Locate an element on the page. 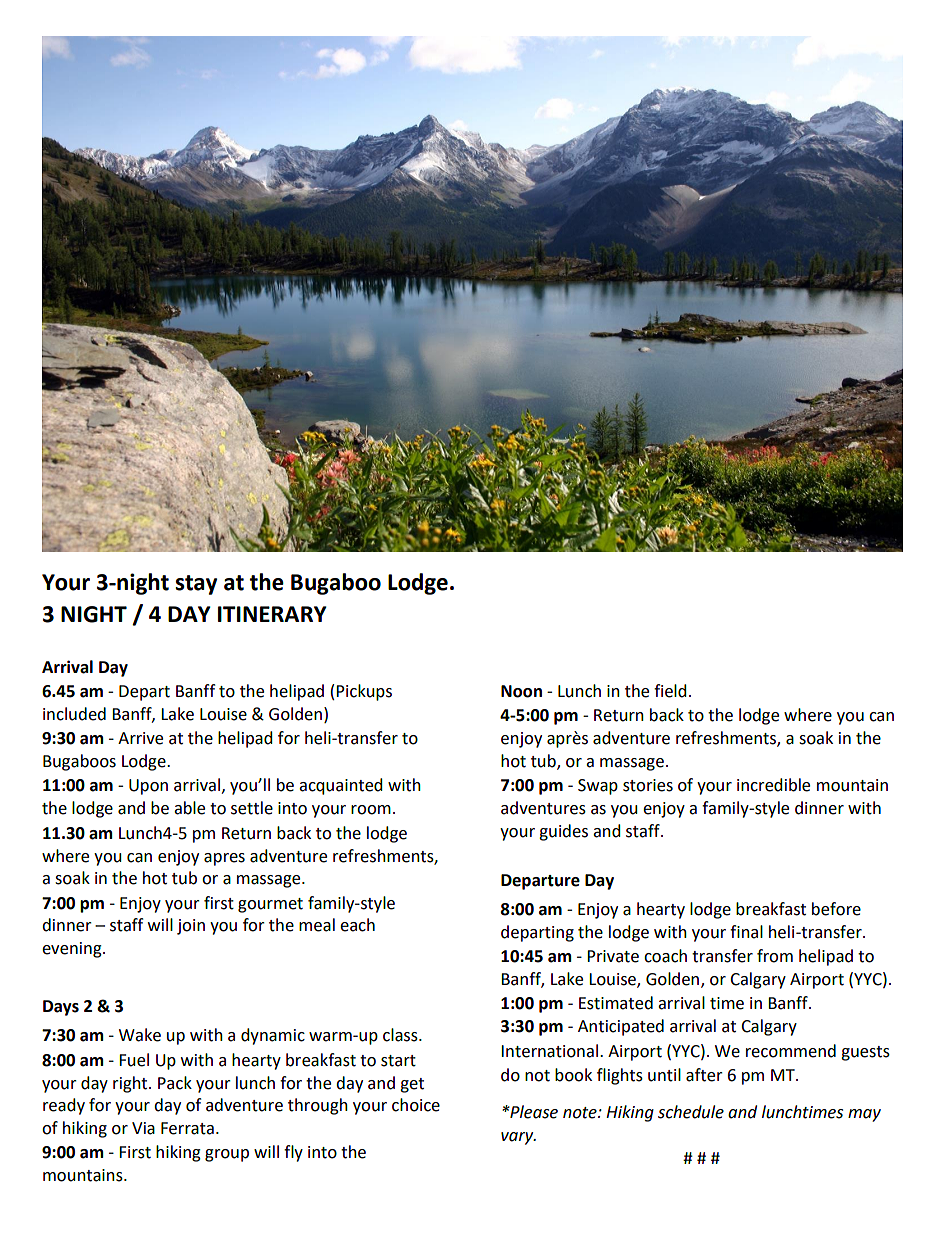 This document has height=1233, width=952. Arrive is located at coordinates (140, 738).
